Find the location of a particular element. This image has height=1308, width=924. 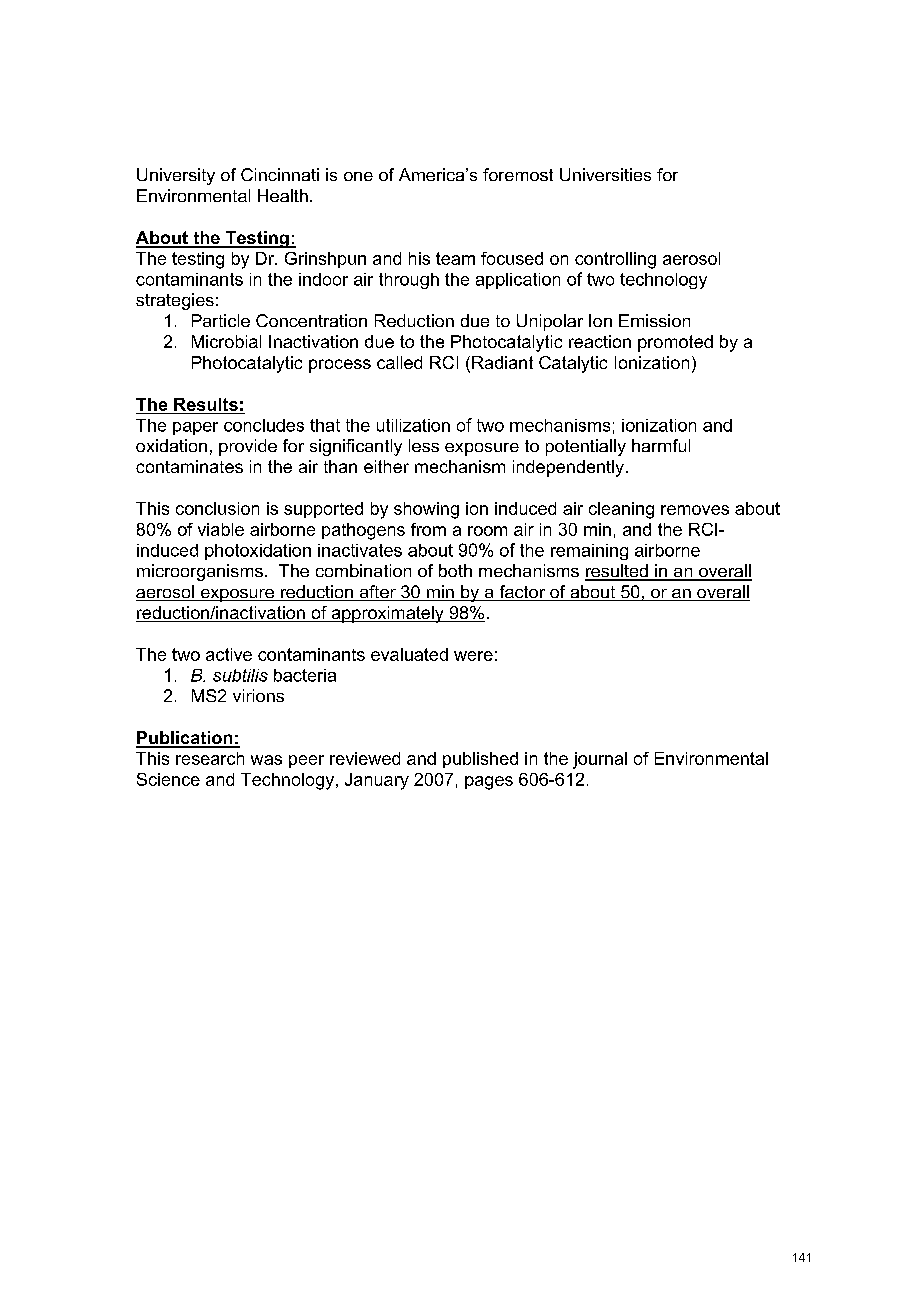

active is located at coordinates (229, 654).
